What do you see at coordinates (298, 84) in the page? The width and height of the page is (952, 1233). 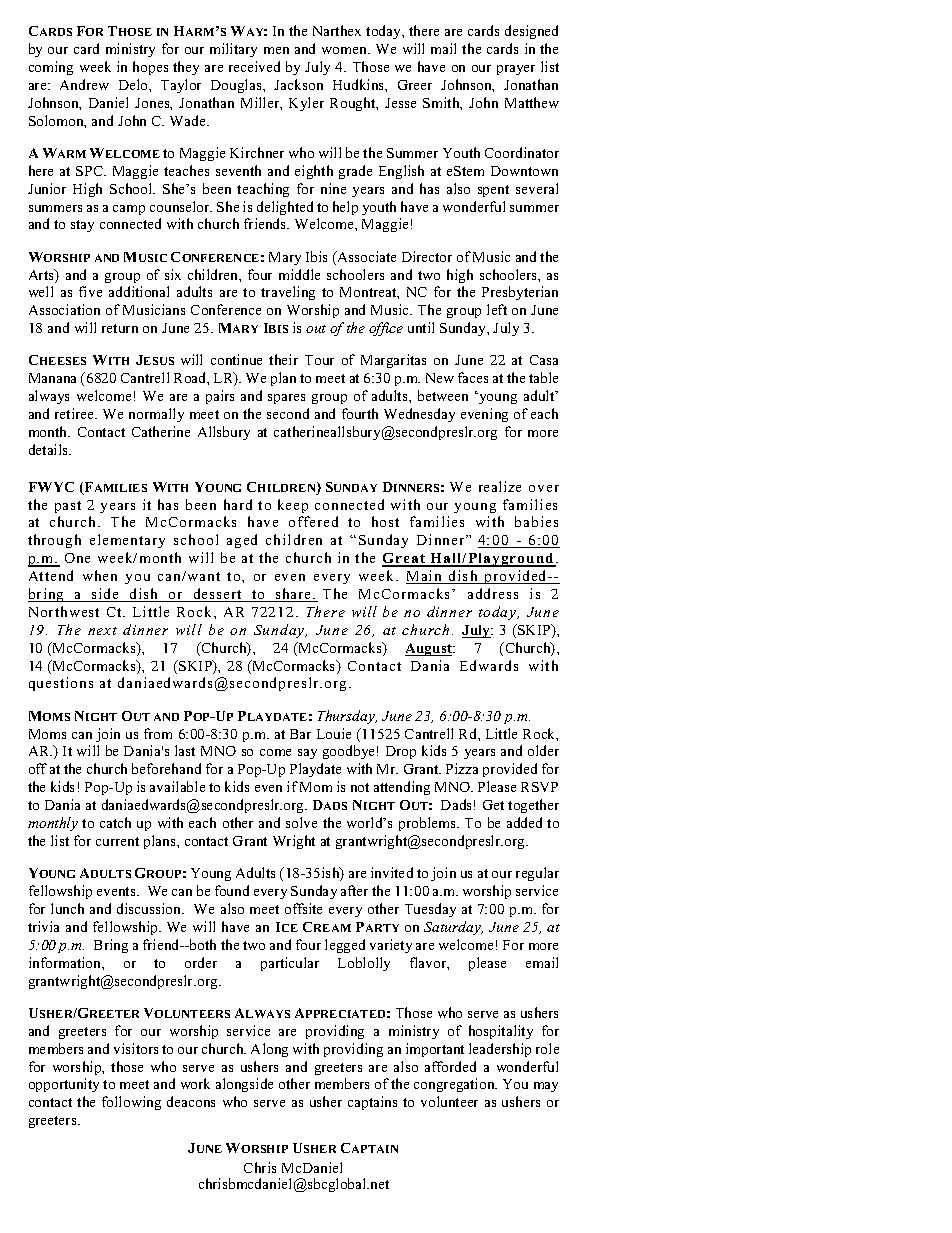 I see `Jackson` at bounding box center [298, 84].
